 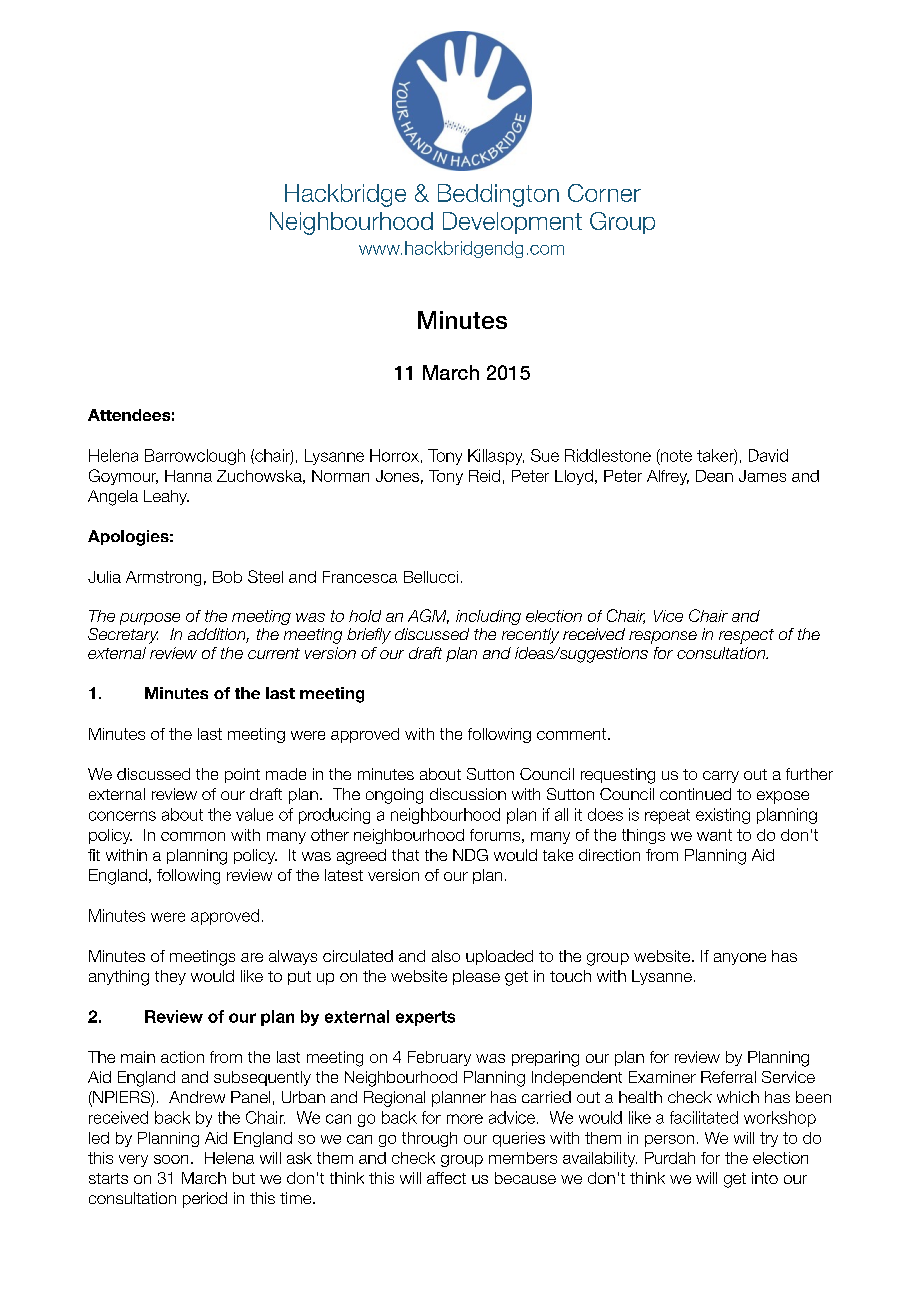 I want to click on affect, so click(x=446, y=1178).
